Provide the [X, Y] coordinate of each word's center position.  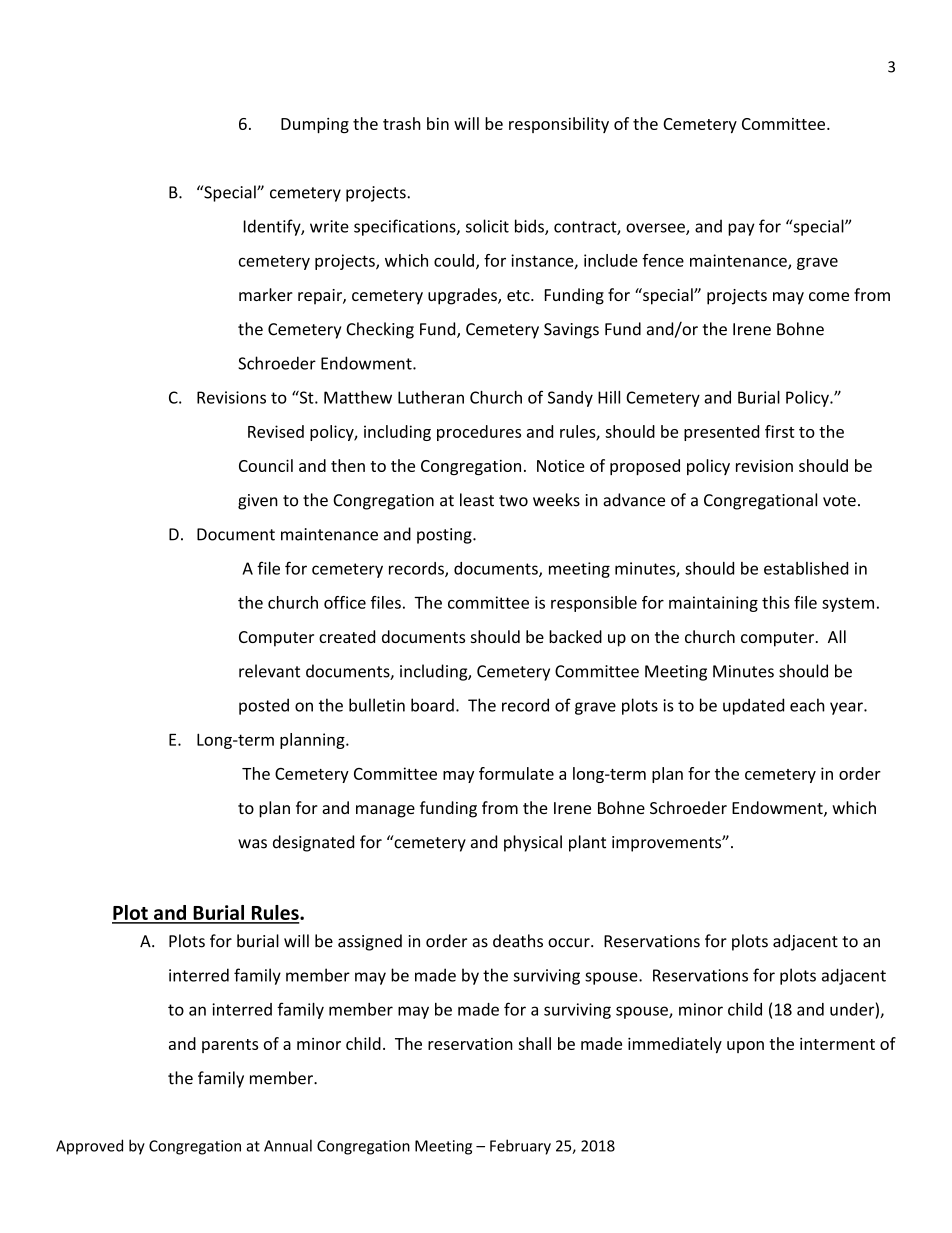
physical [533, 843]
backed [575, 636]
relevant [269, 671]
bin [438, 123]
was [252, 844]
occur [570, 943]
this [776, 602]
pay [741, 229]
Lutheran [431, 397]
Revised [276, 431]
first [780, 431]
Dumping [315, 125]
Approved [89, 1147]
